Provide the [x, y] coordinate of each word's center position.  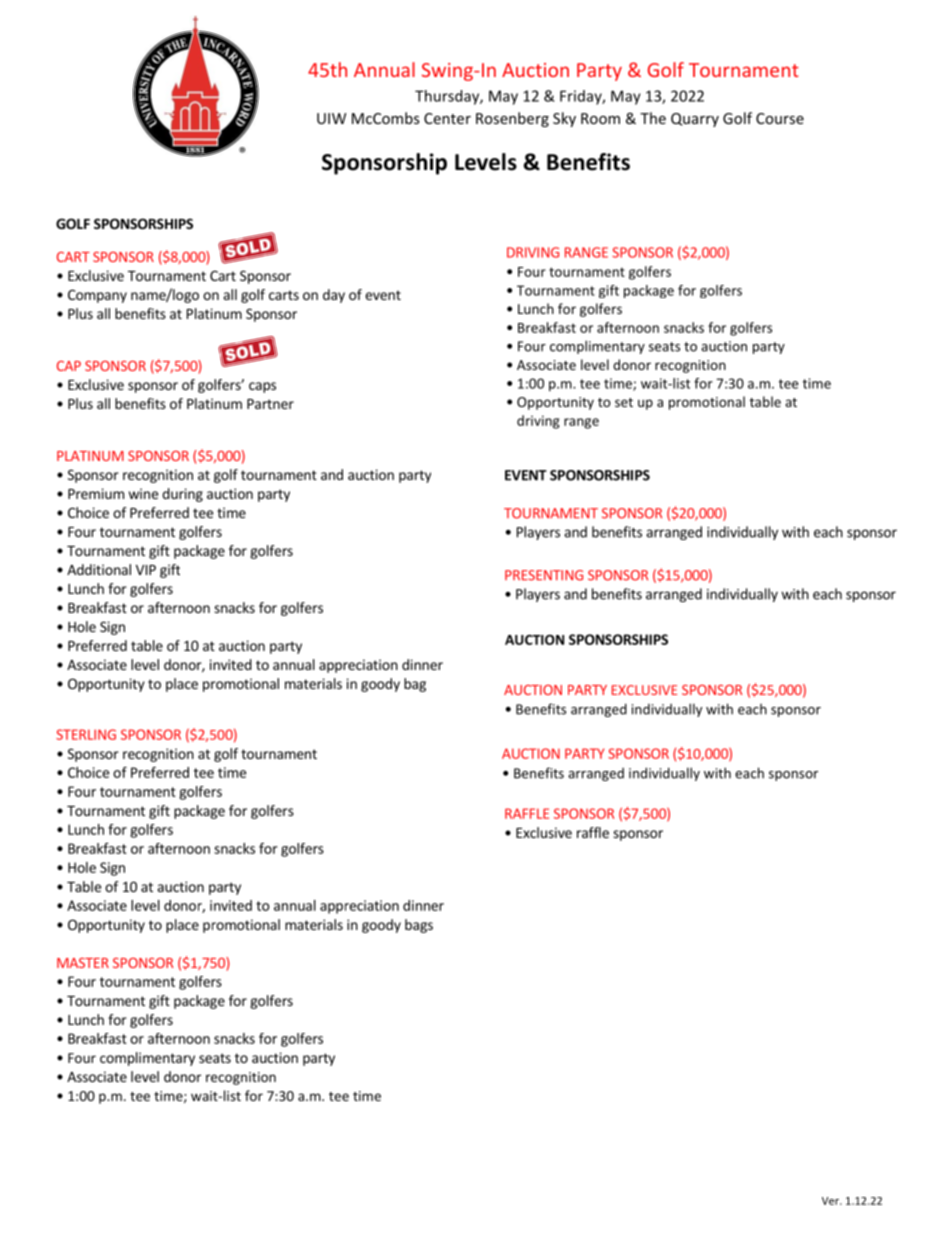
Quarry [695, 120]
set [624, 402]
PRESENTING [544, 575]
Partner [270, 404]
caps [262, 387]
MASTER [83, 963]
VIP [146, 570]
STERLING [86, 734]
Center [447, 118]
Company [97, 296]
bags [419, 926]
